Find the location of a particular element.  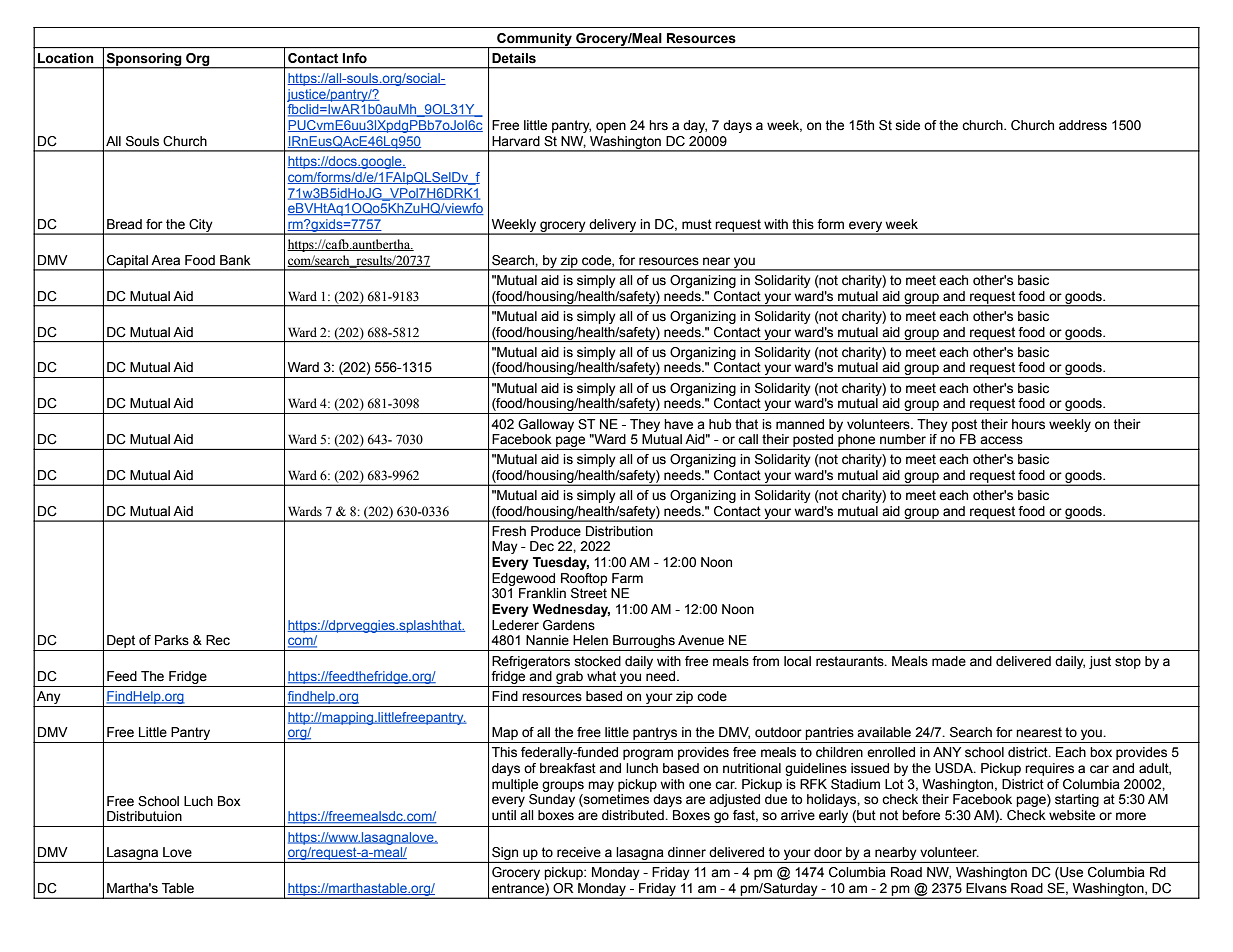

Galloway is located at coordinates (546, 425).
